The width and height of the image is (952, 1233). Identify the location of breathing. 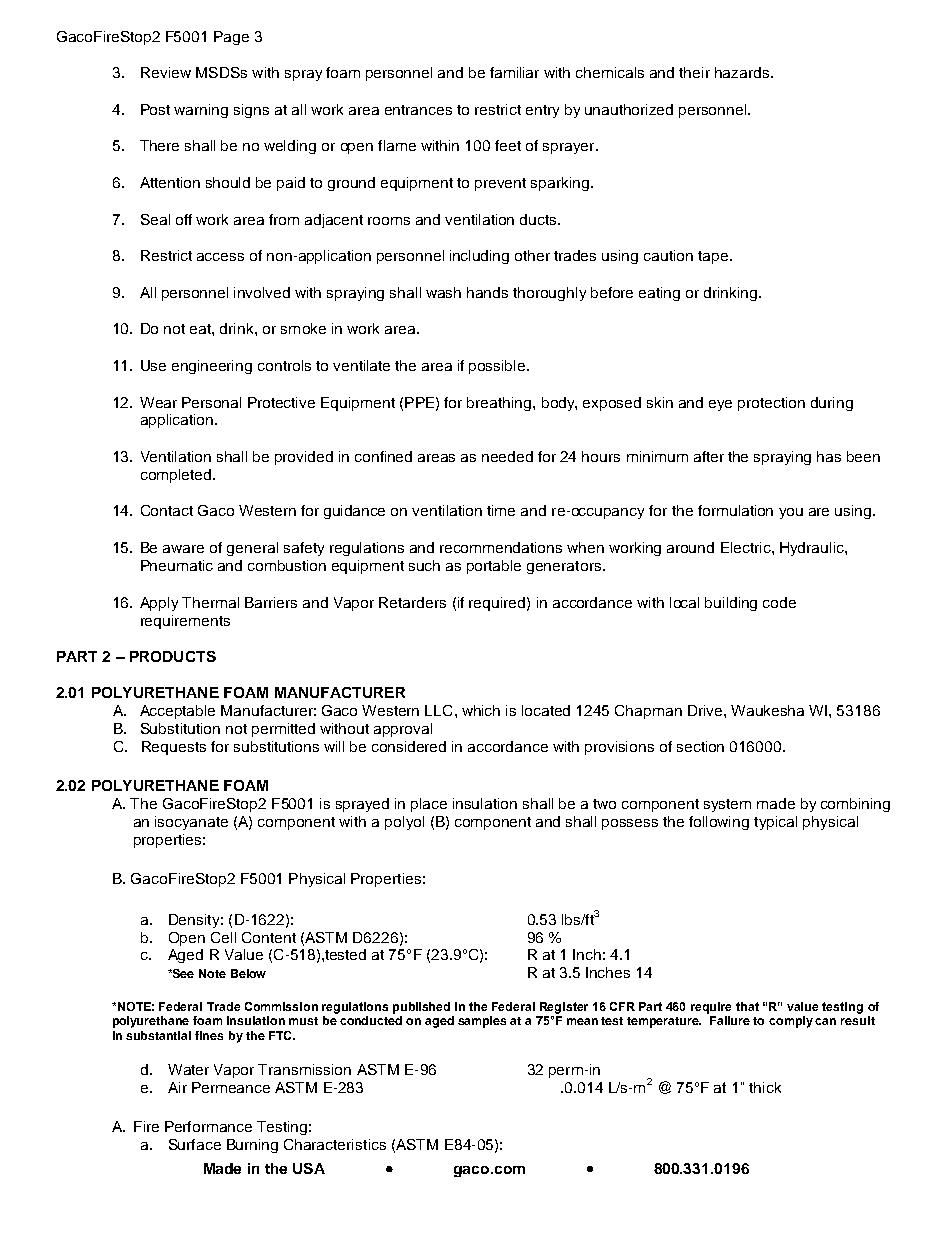
(500, 404).
